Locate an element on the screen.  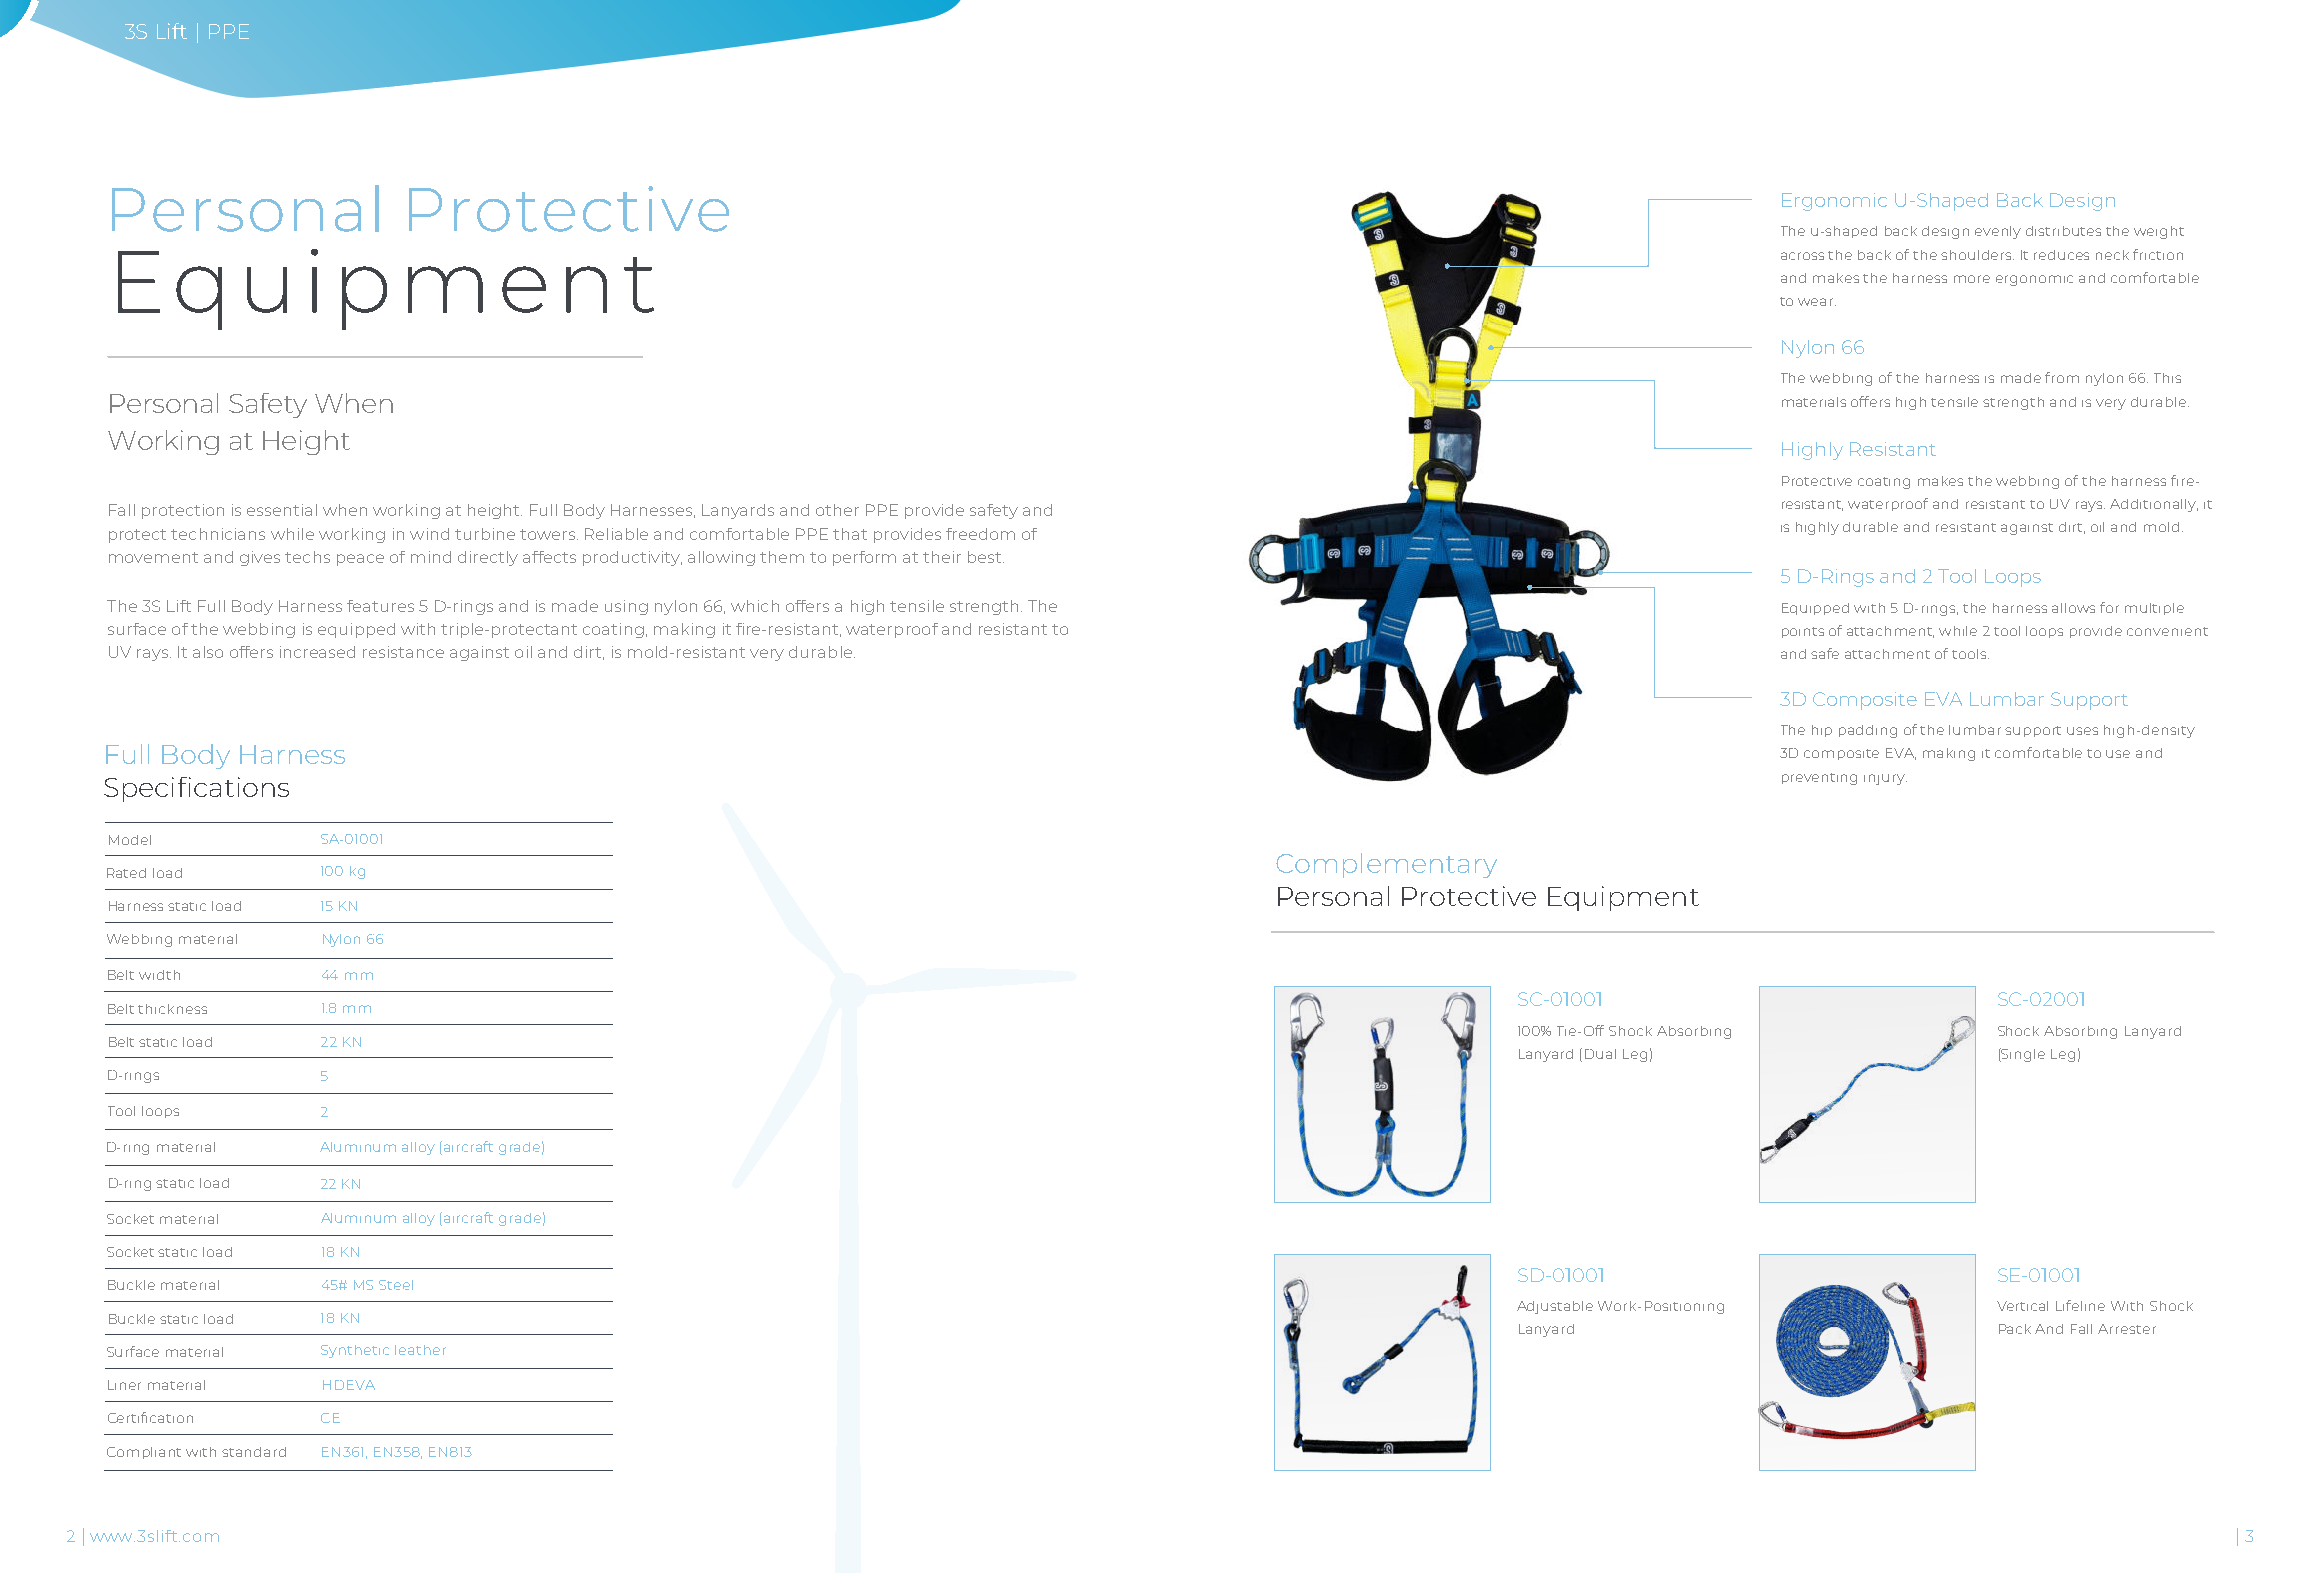
across is located at coordinates (1802, 256).
